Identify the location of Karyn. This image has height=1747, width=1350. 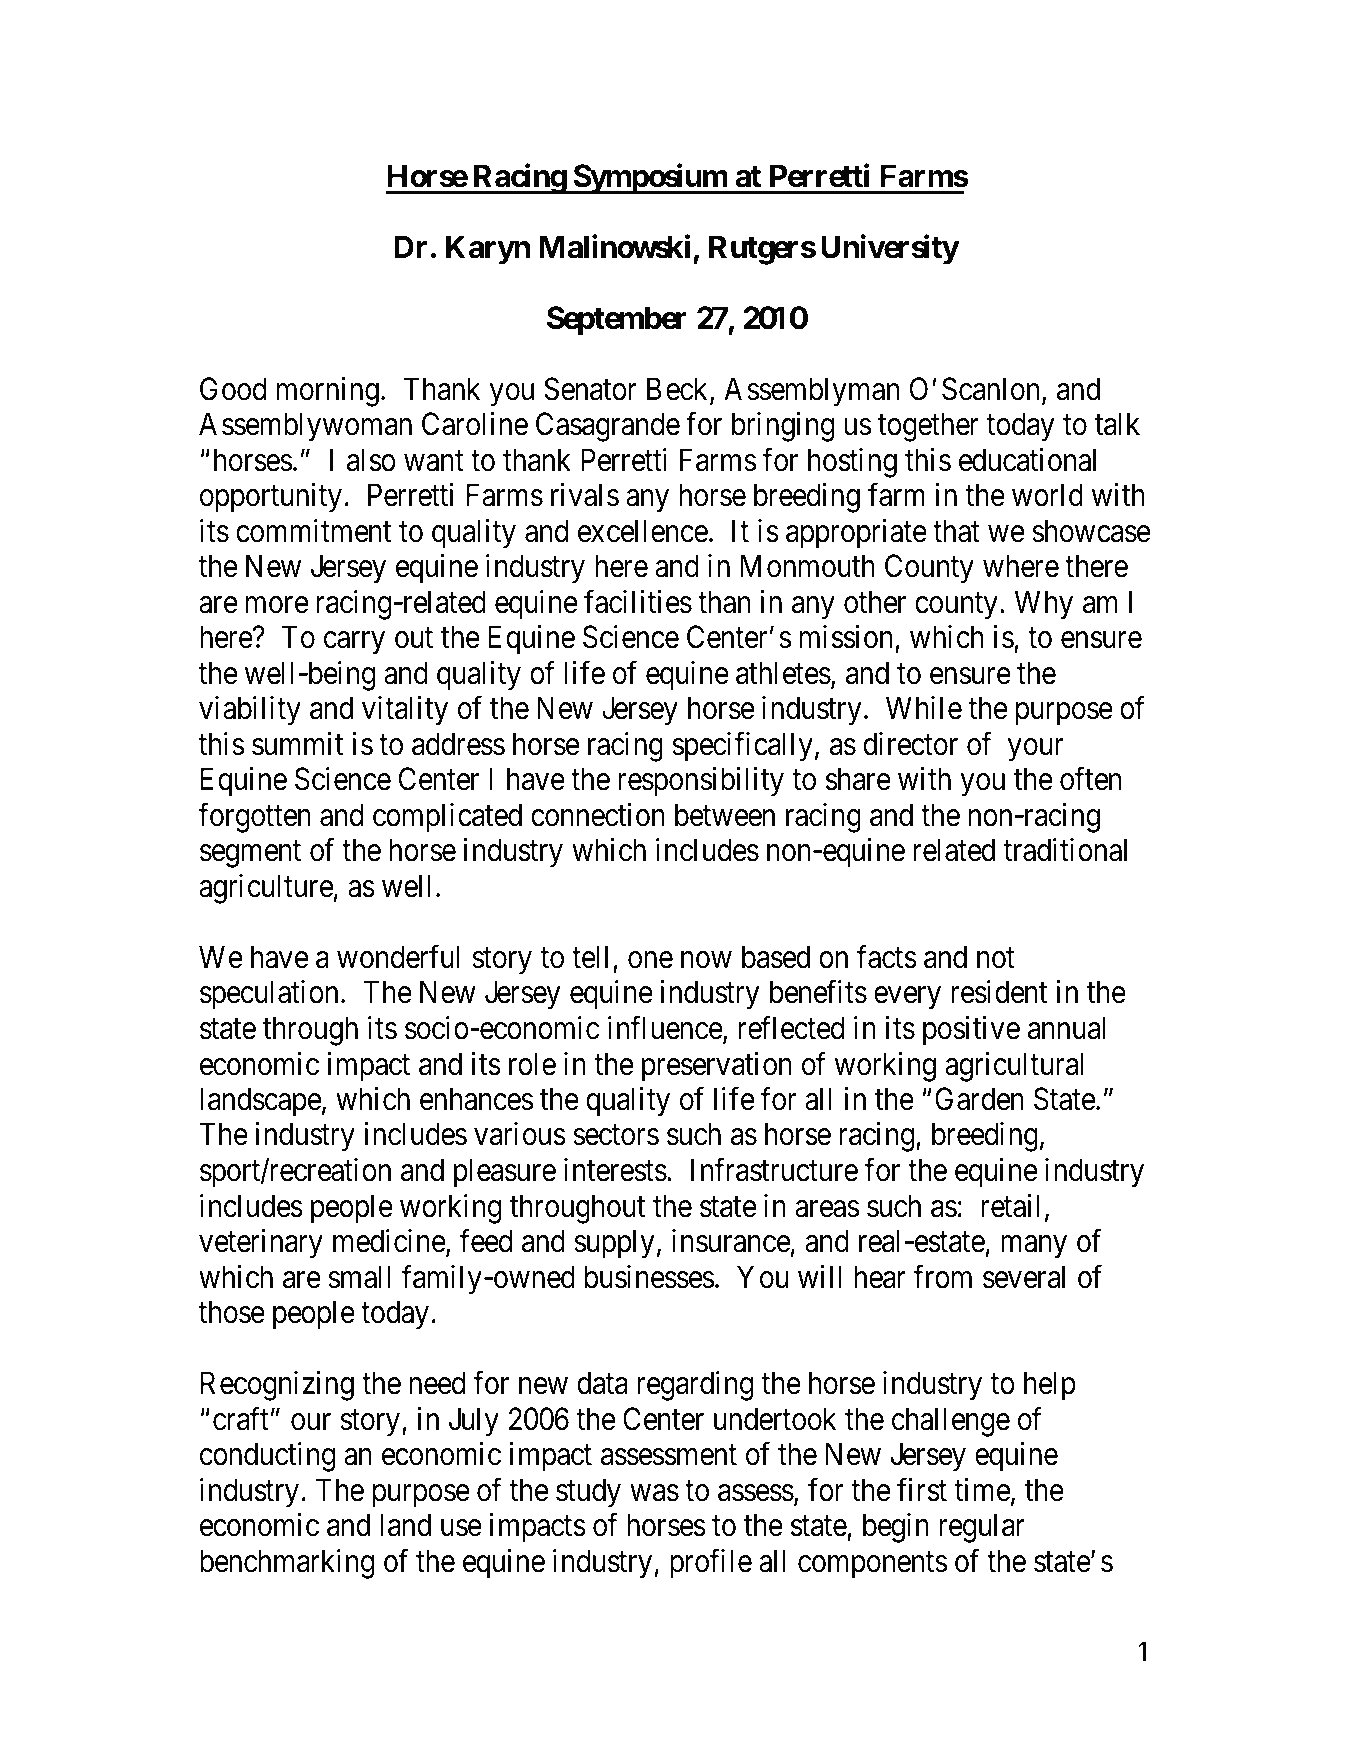
(488, 250).
